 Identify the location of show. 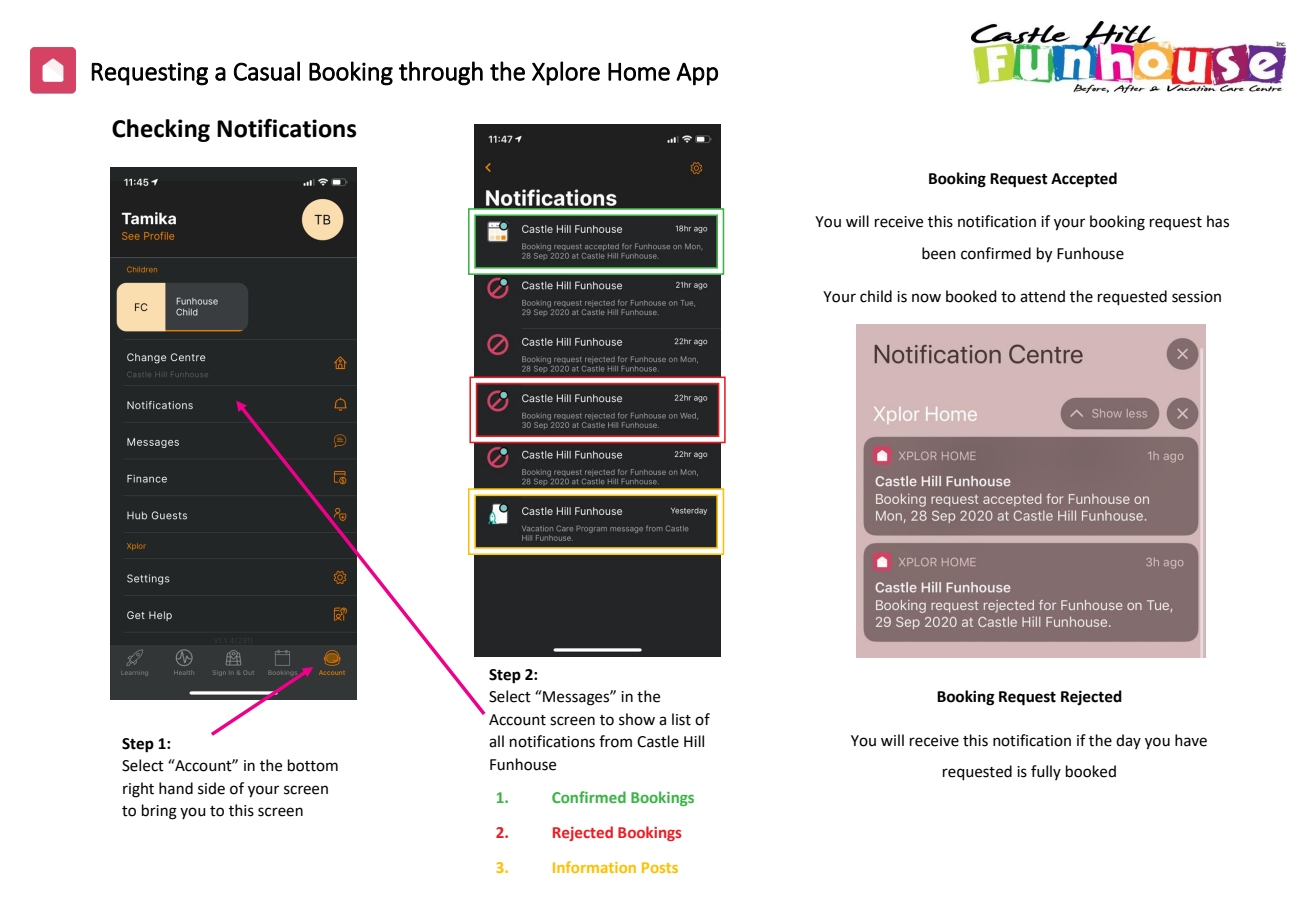
(637, 719).
